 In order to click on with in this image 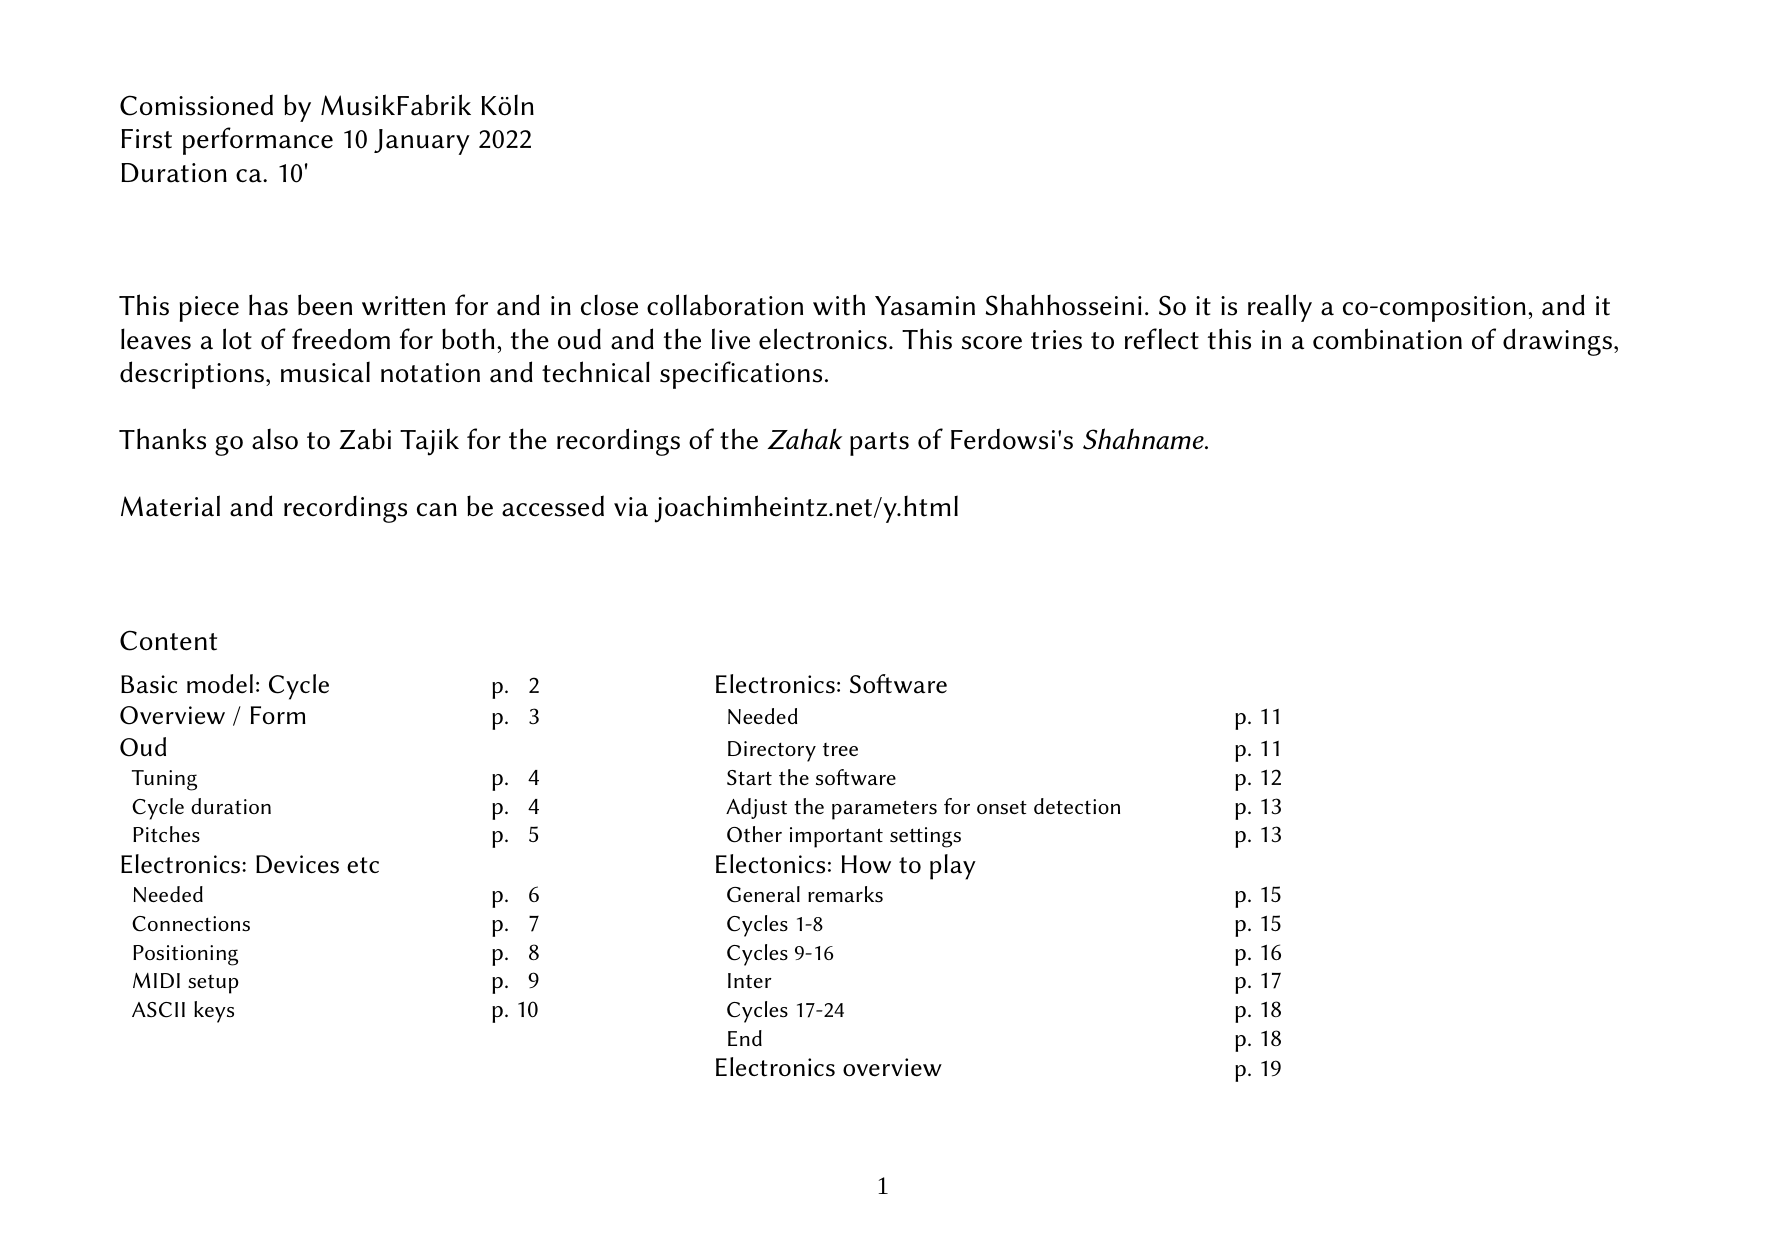, I will do `click(839, 305)`.
